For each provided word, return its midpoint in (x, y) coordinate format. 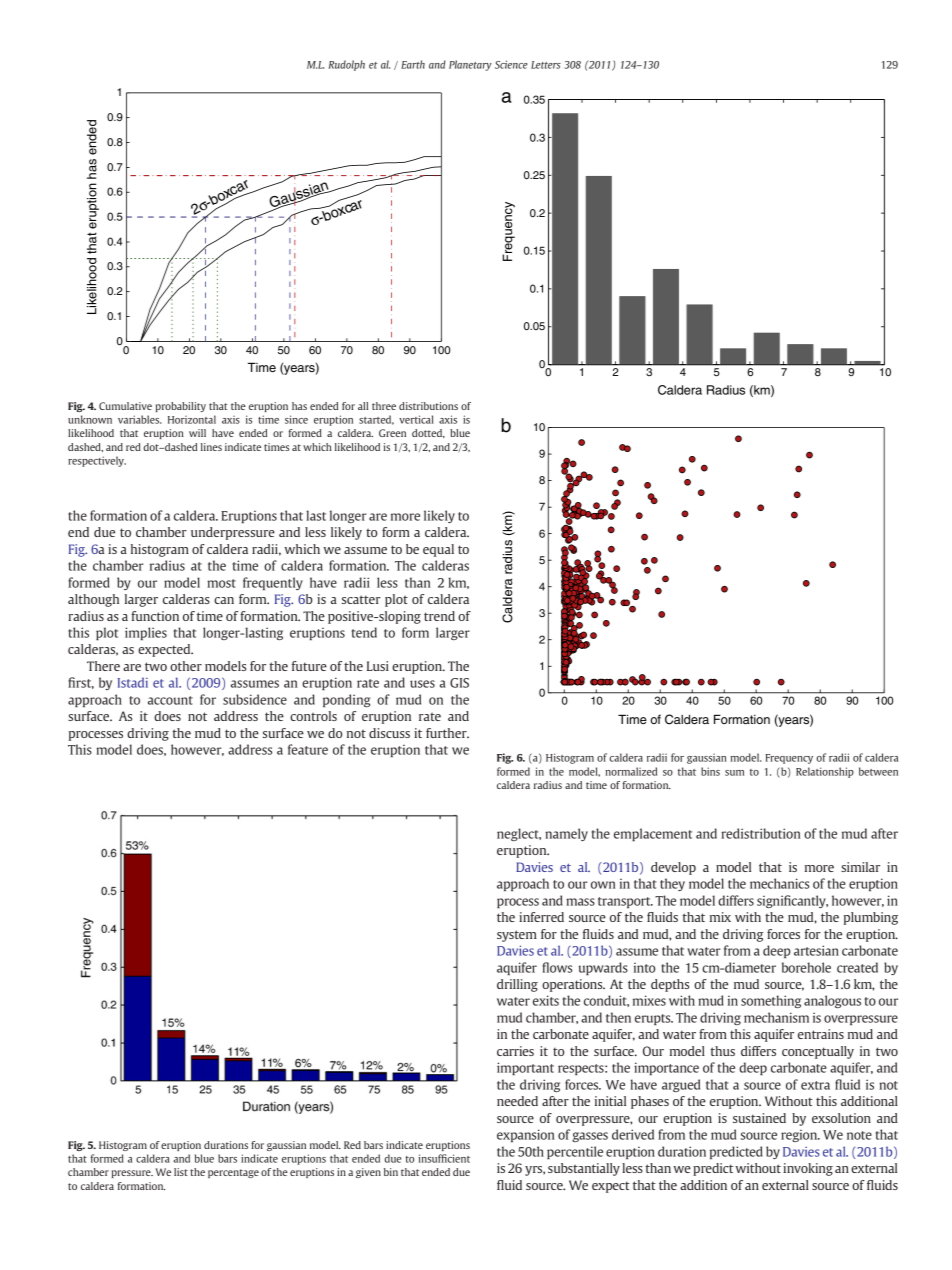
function (155, 616)
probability (181, 407)
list (181, 1172)
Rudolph (346, 65)
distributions (428, 406)
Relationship (825, 772)
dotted (428, 433)
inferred (541, 917)
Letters (546, 65)
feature (308, 749)
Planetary (470, 65)
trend (439, 616)
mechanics (779, 883)
